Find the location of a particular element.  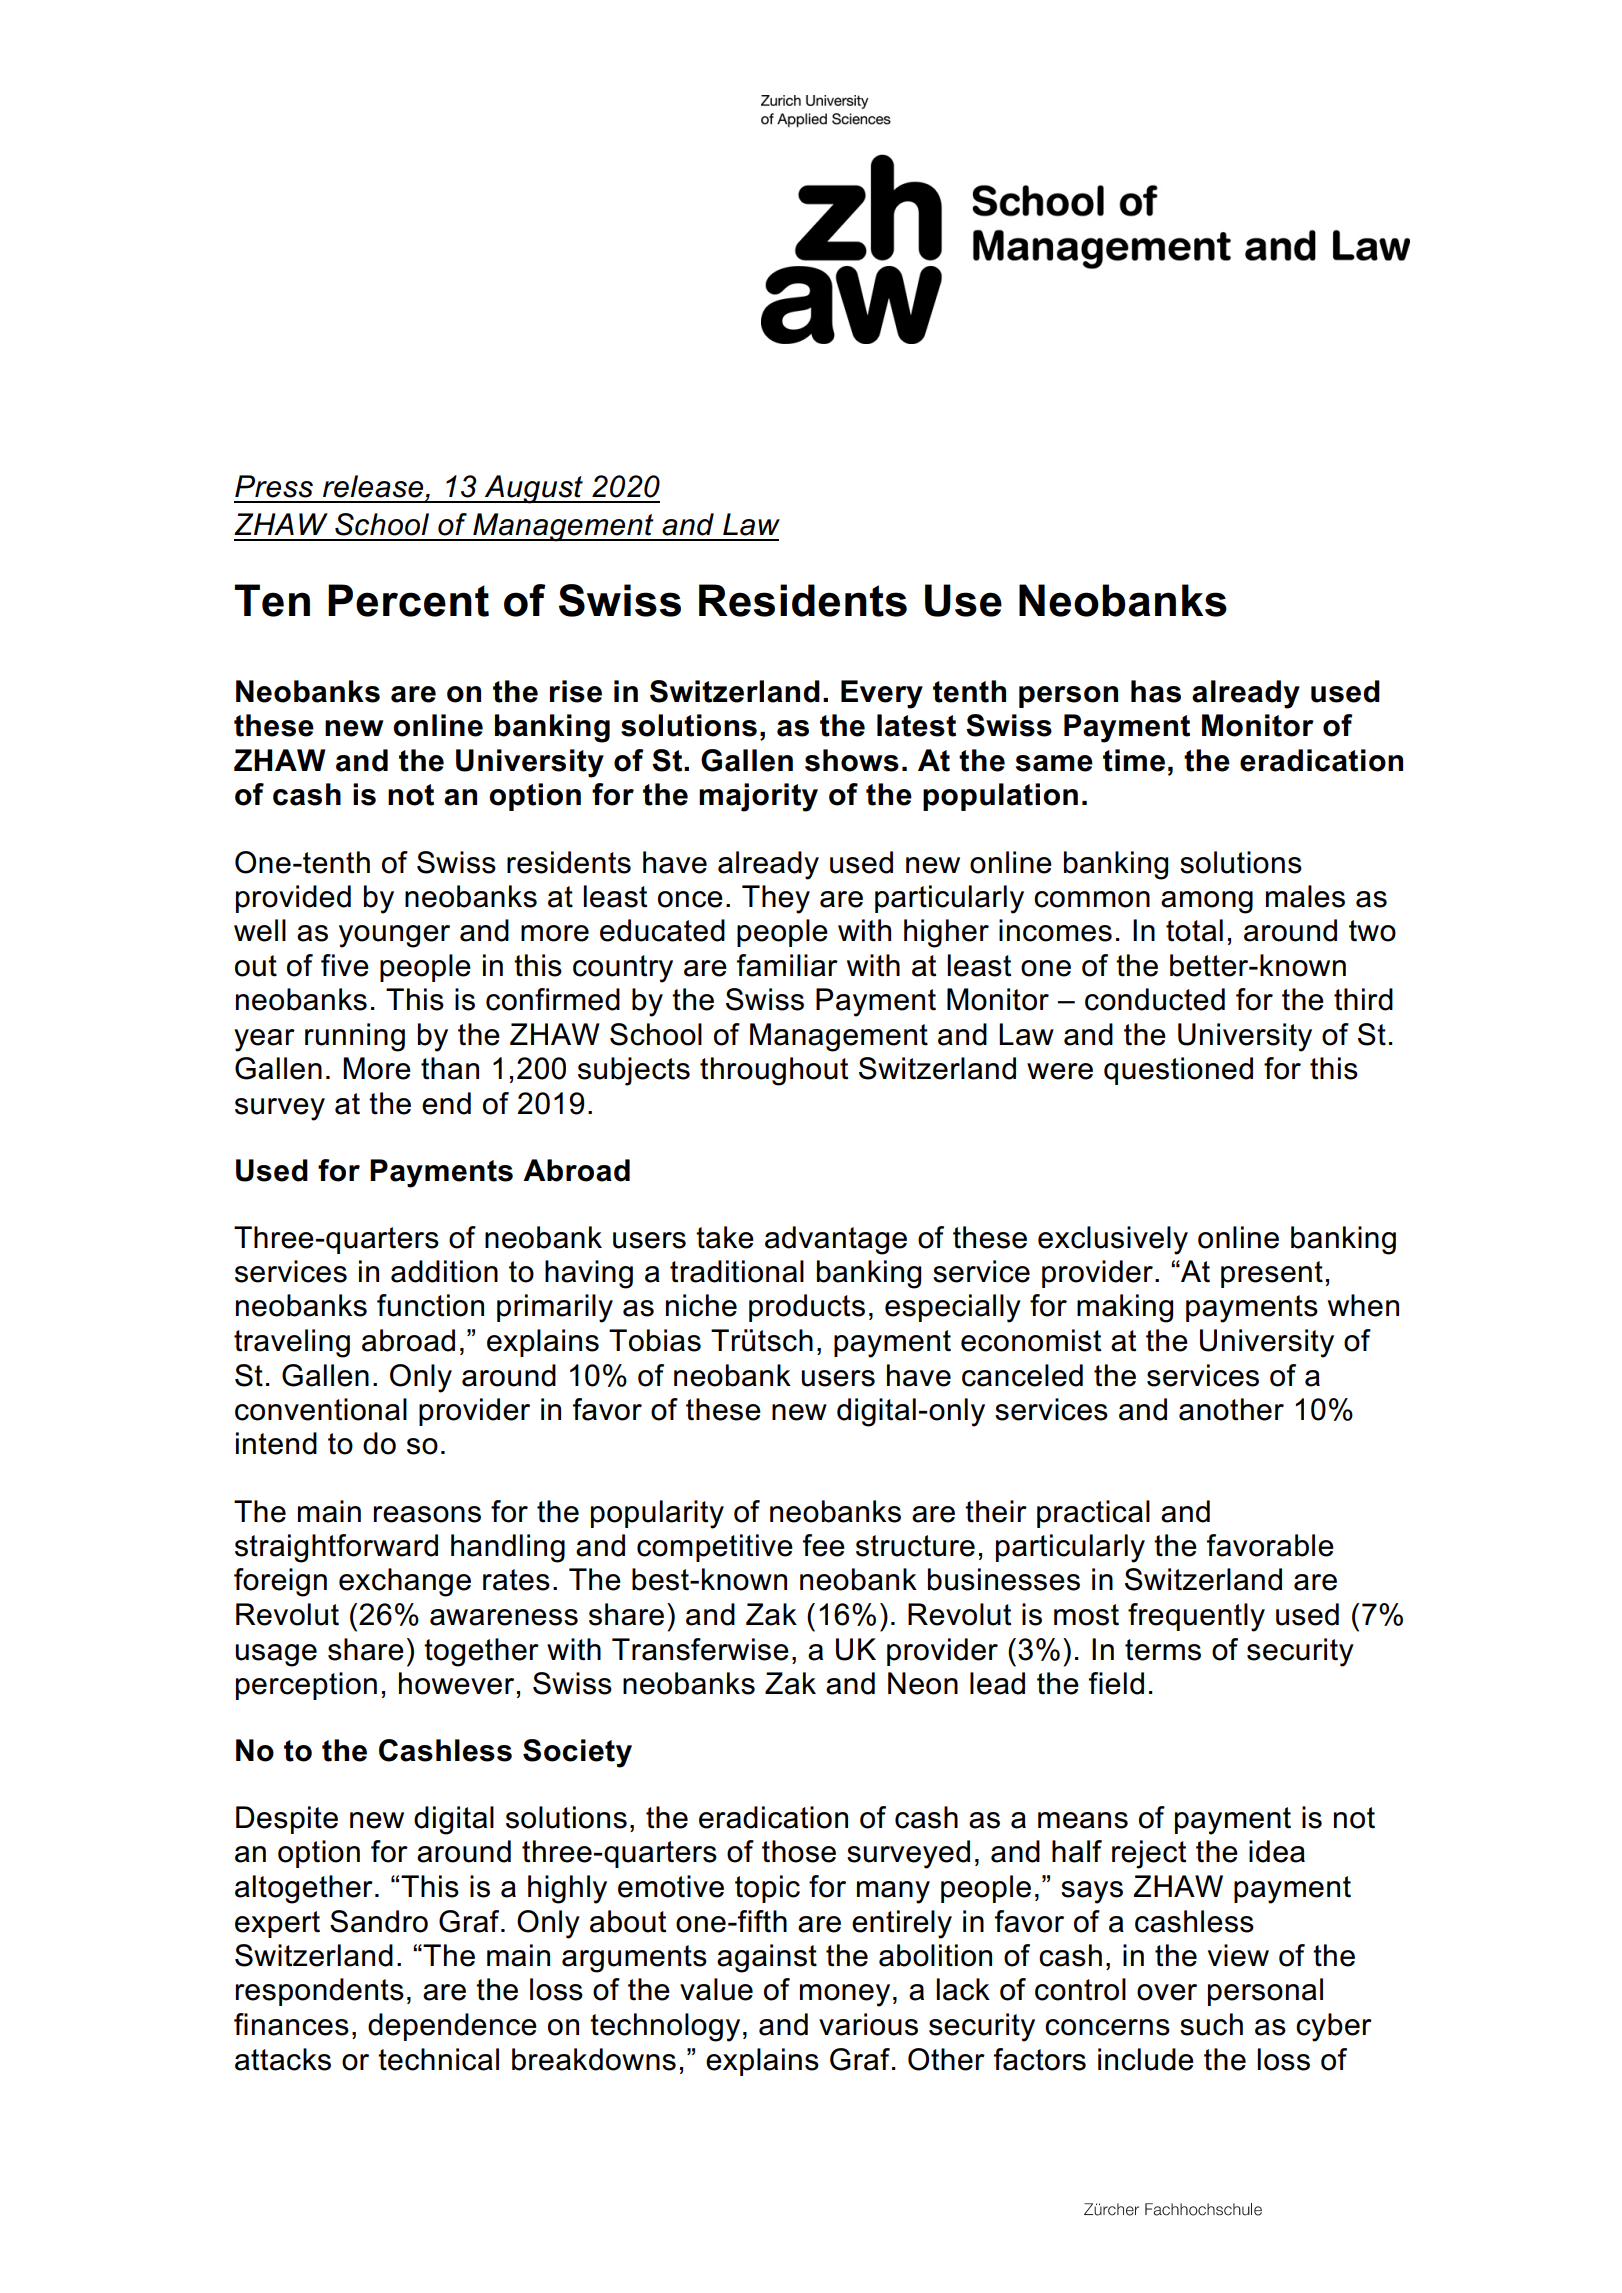

frequently is located at coordinates (1196, 1617).
